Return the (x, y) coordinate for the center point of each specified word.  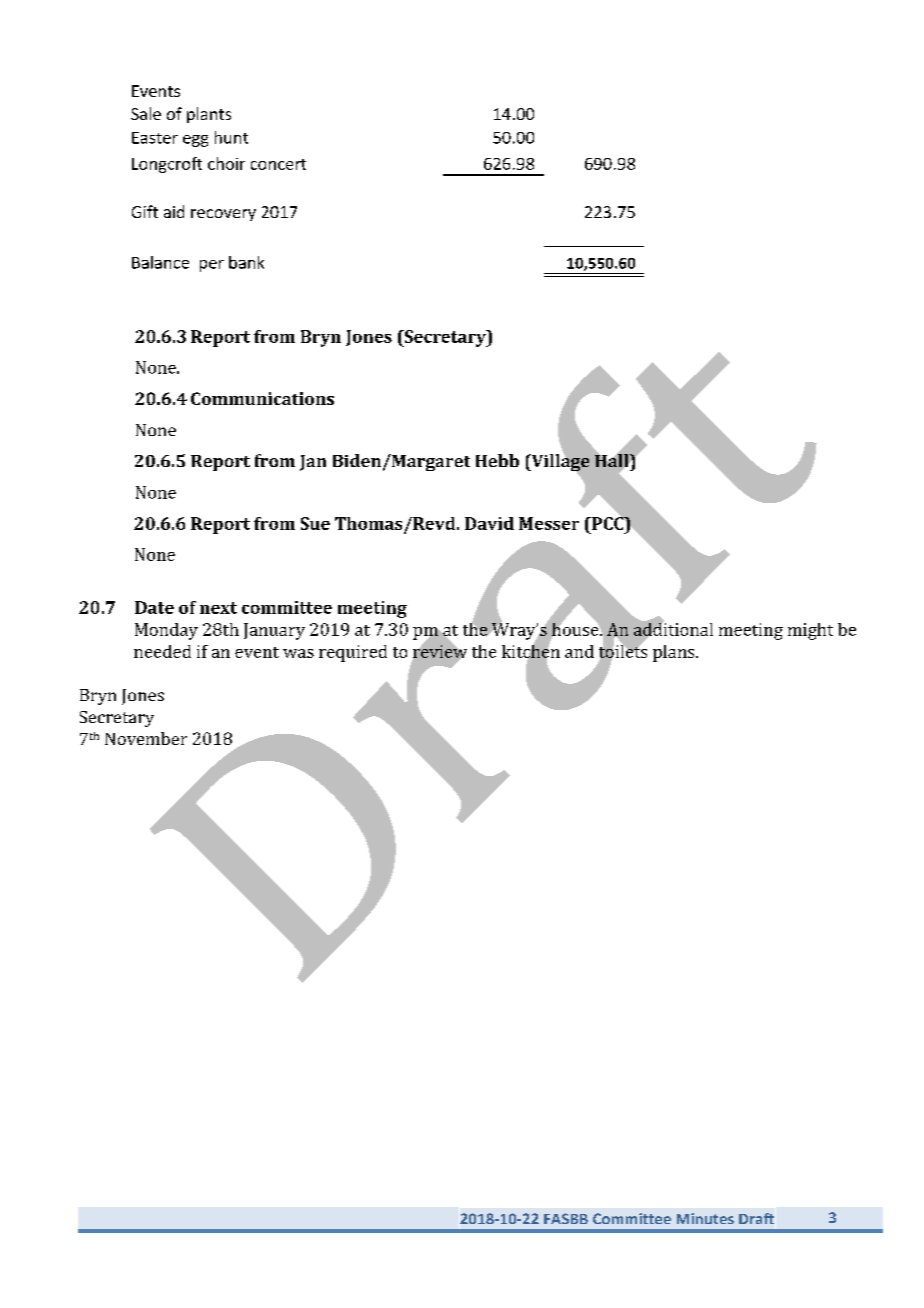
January (274, 631)
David (489, 523)
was (298, 653)
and (579, 651)
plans (675, 653)
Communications (262, 398)
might (810, 631)
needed (162, 651)
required (353, 653)
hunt (231, 137)
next (218, 608)
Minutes (705, 1218)
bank (246, 262)
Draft (756, 1218)
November (146, 738)
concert (278, 164)
